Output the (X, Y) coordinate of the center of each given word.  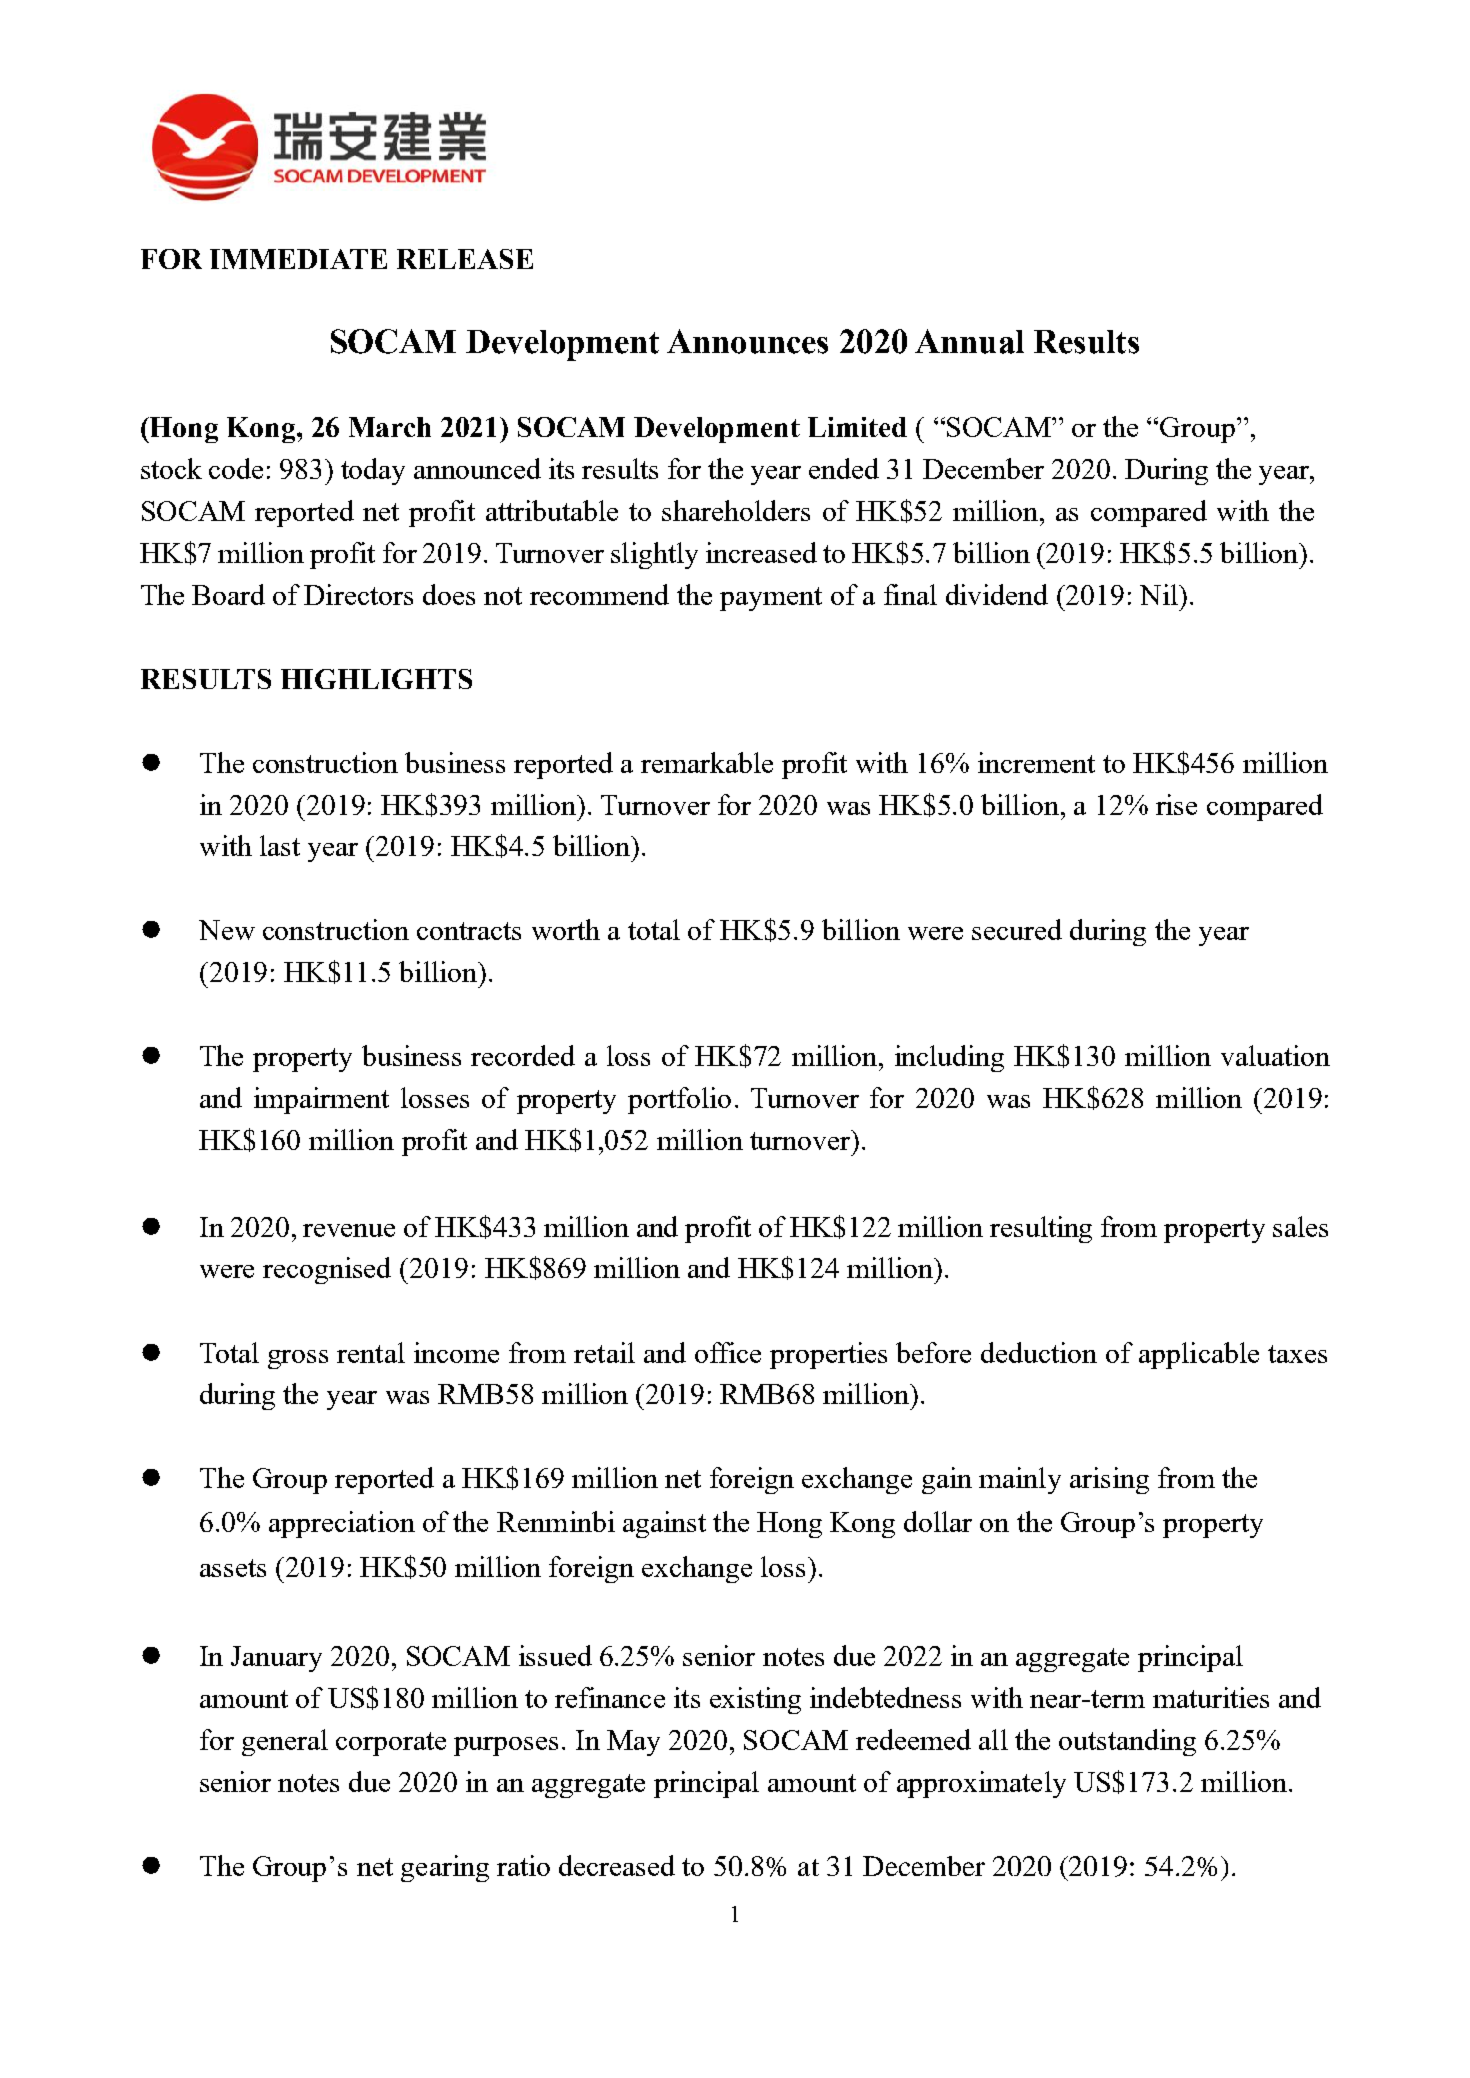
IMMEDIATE (298, 259)
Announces (747, 341)
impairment (321, 1100)
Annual (969, 341)
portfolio (679, 1100)
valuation (1275, 1055)
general (285, 1742)
